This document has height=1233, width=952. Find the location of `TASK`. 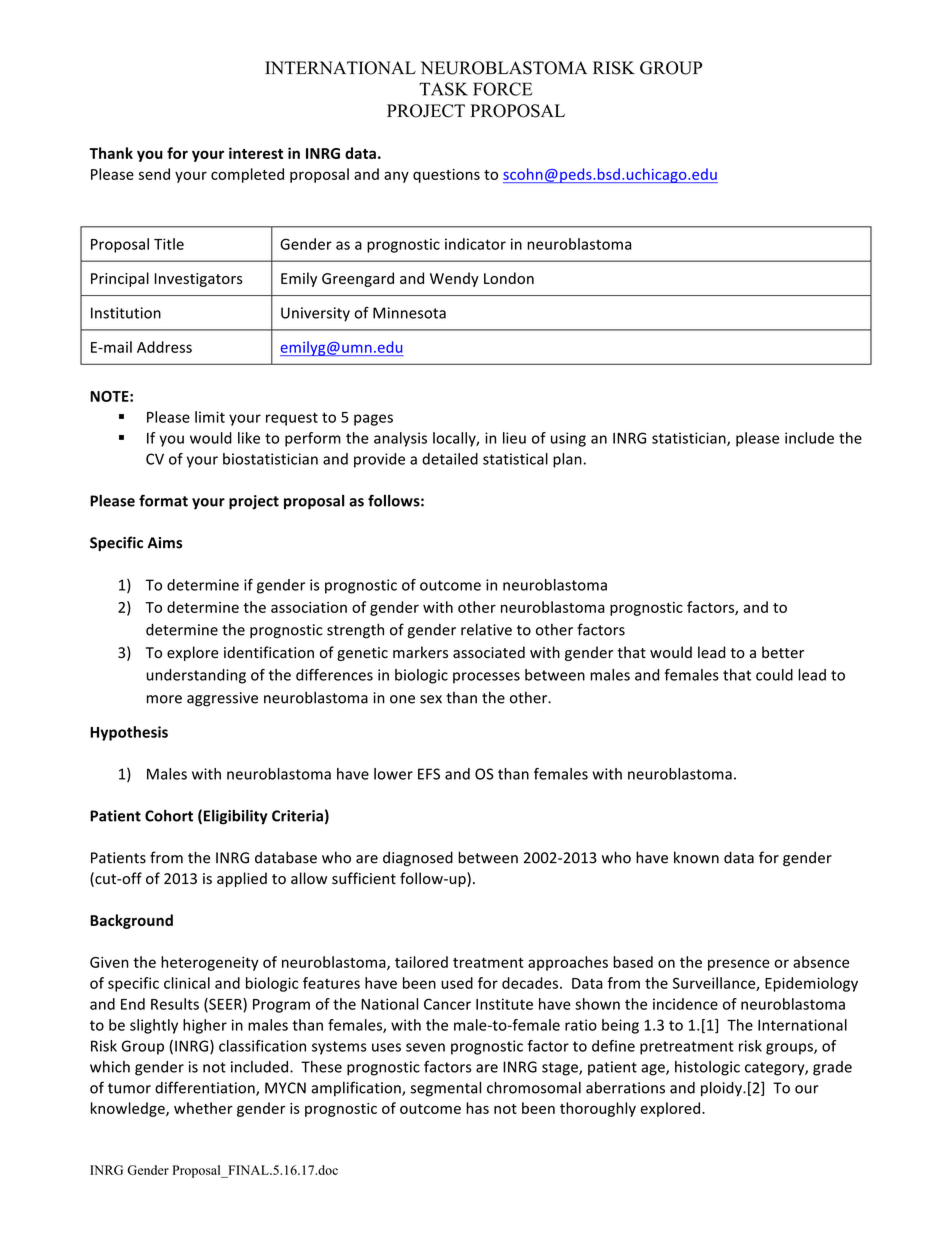

TASK is located at coordinates (443, 89).
